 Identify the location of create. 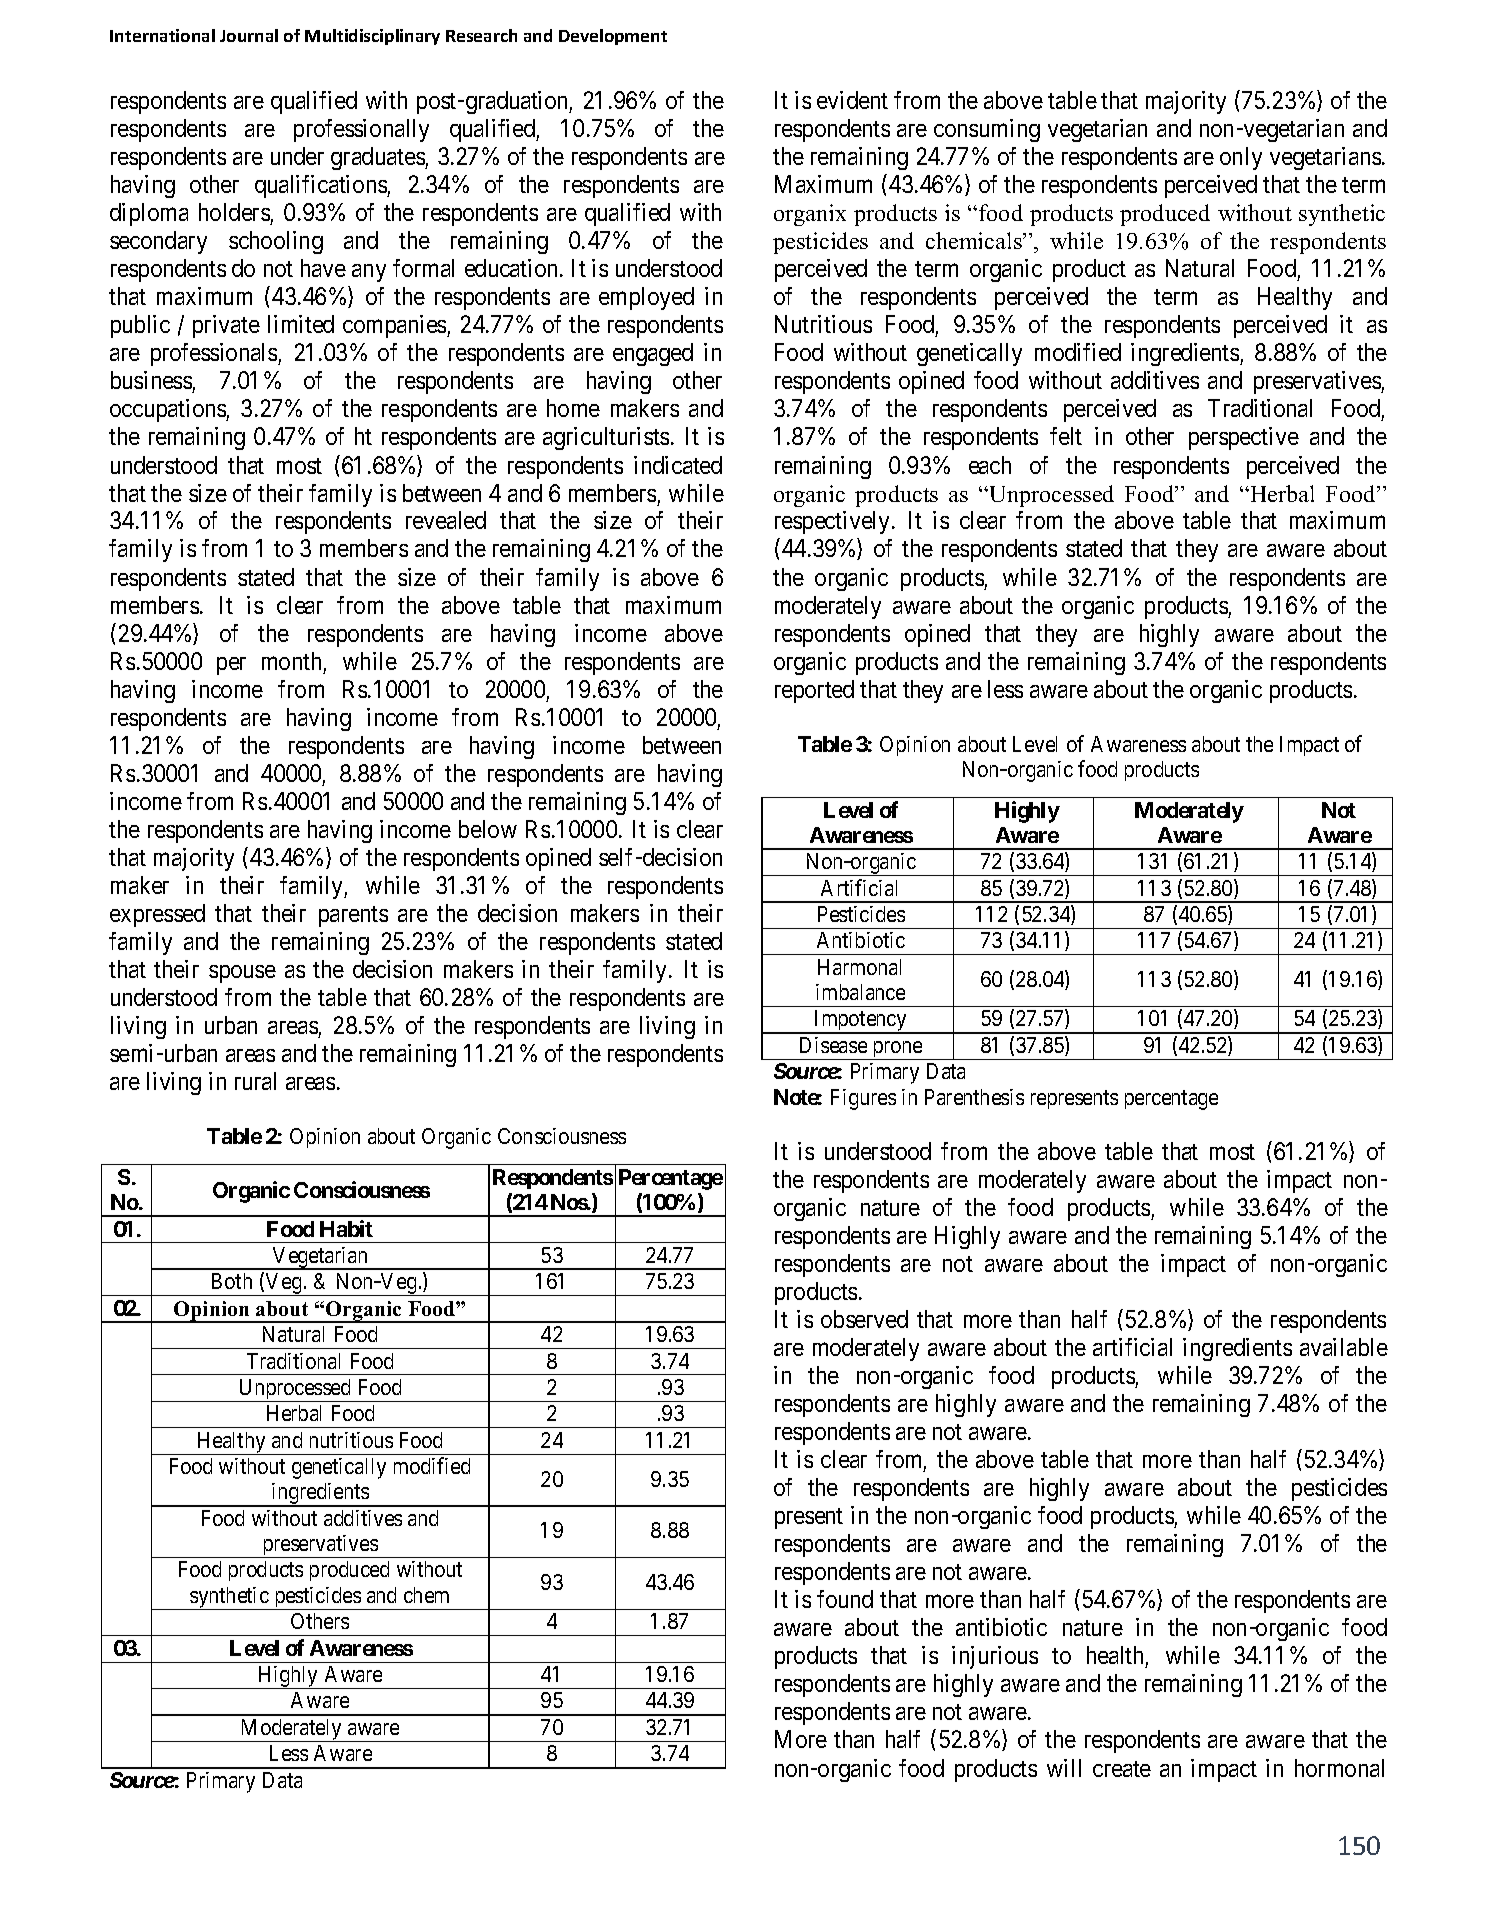
(1122, 1769).
